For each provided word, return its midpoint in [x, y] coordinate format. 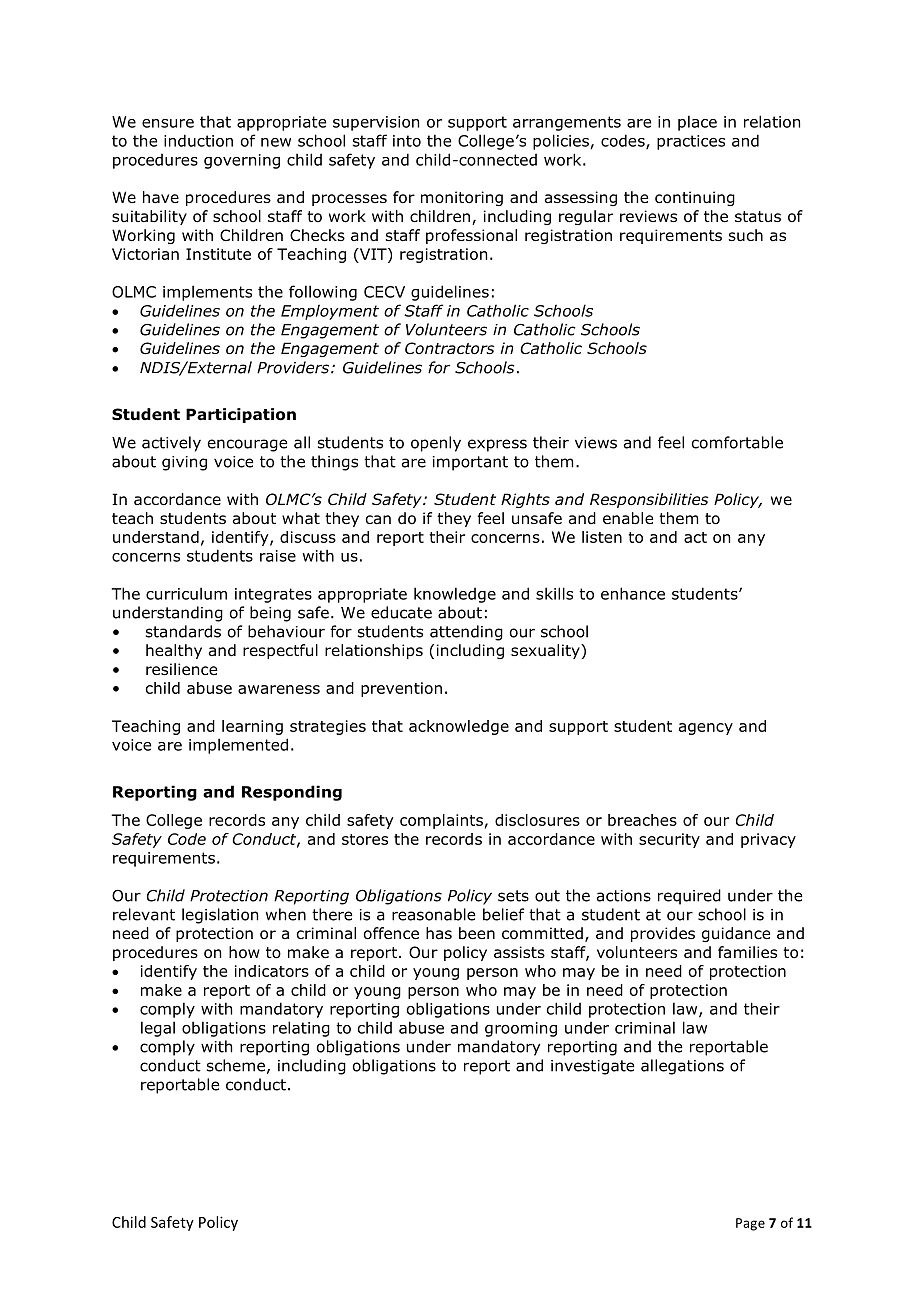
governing [242, 161]
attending [466, 633]
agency [706, 729]
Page [750, 1224]
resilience [181, 669]
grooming [521, 1029]
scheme [236, 1065]
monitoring [462, 198]
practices [691, 142]
